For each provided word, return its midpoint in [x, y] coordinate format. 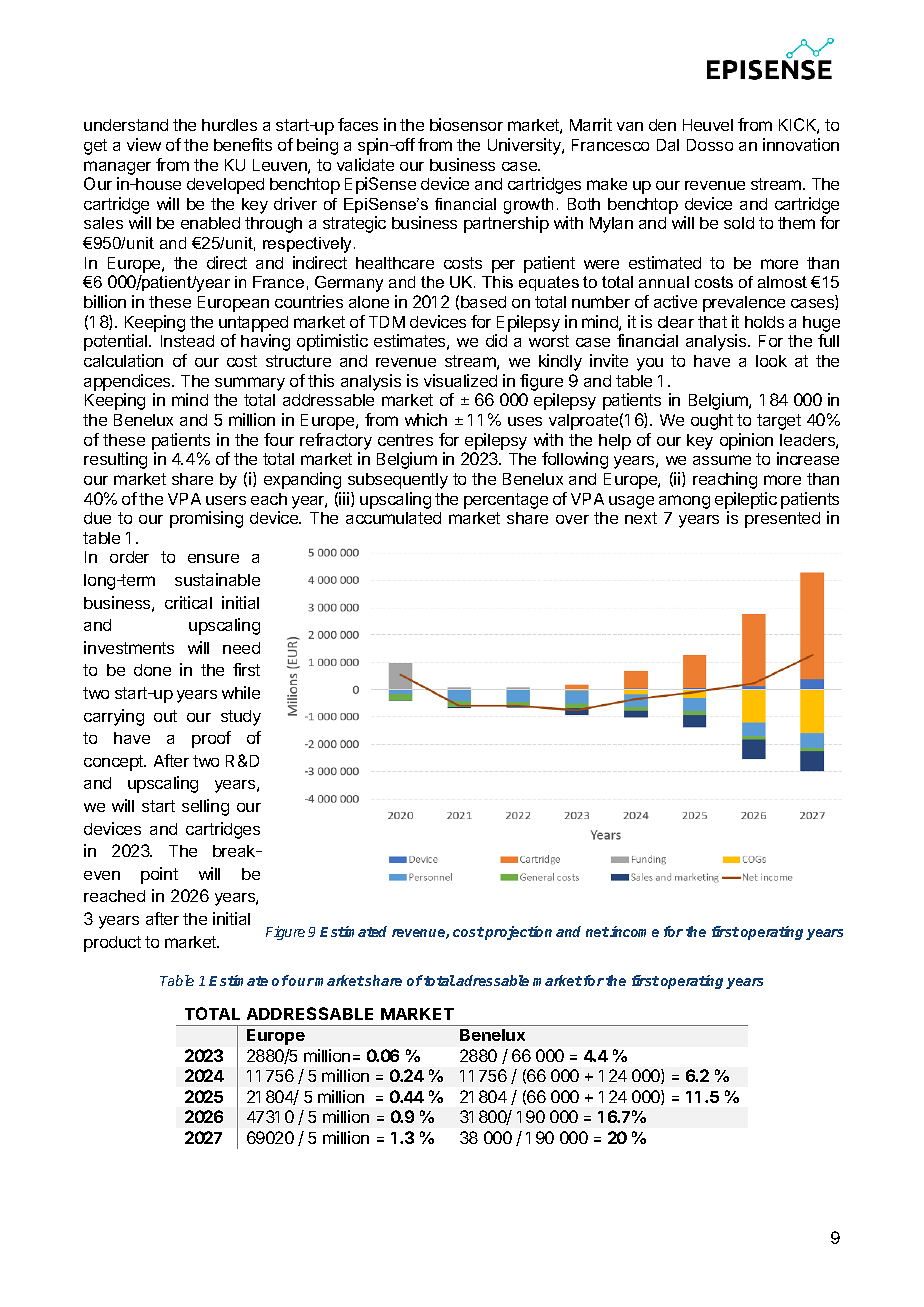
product [112, 944]
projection [518, 933]
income [634, 931]
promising [206, 519]
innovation [801, 144]
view [144, 144]
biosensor [466, 124]
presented [782, 520]
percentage [506, 501]
